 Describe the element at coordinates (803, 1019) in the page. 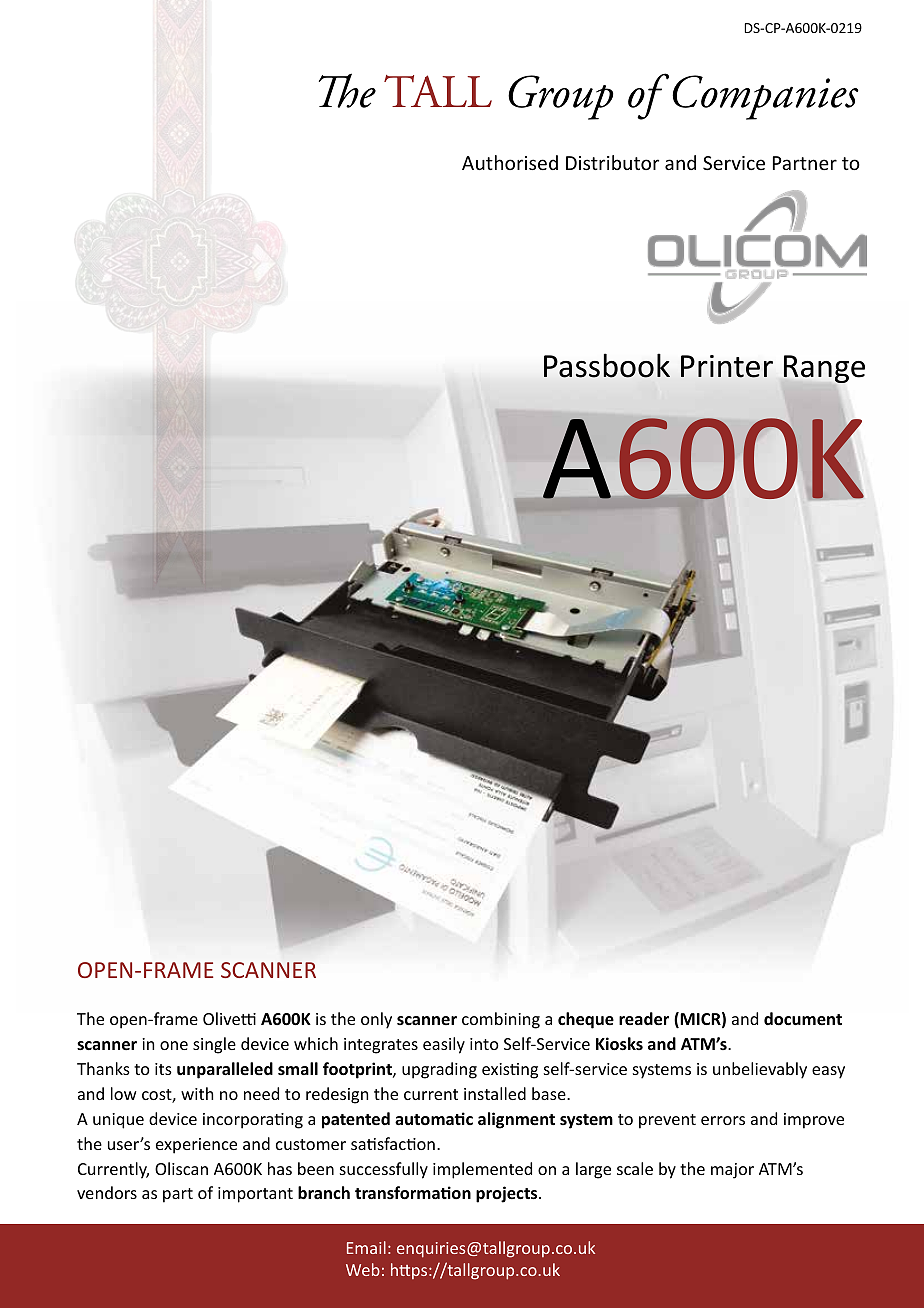

I see `document` at that location.
